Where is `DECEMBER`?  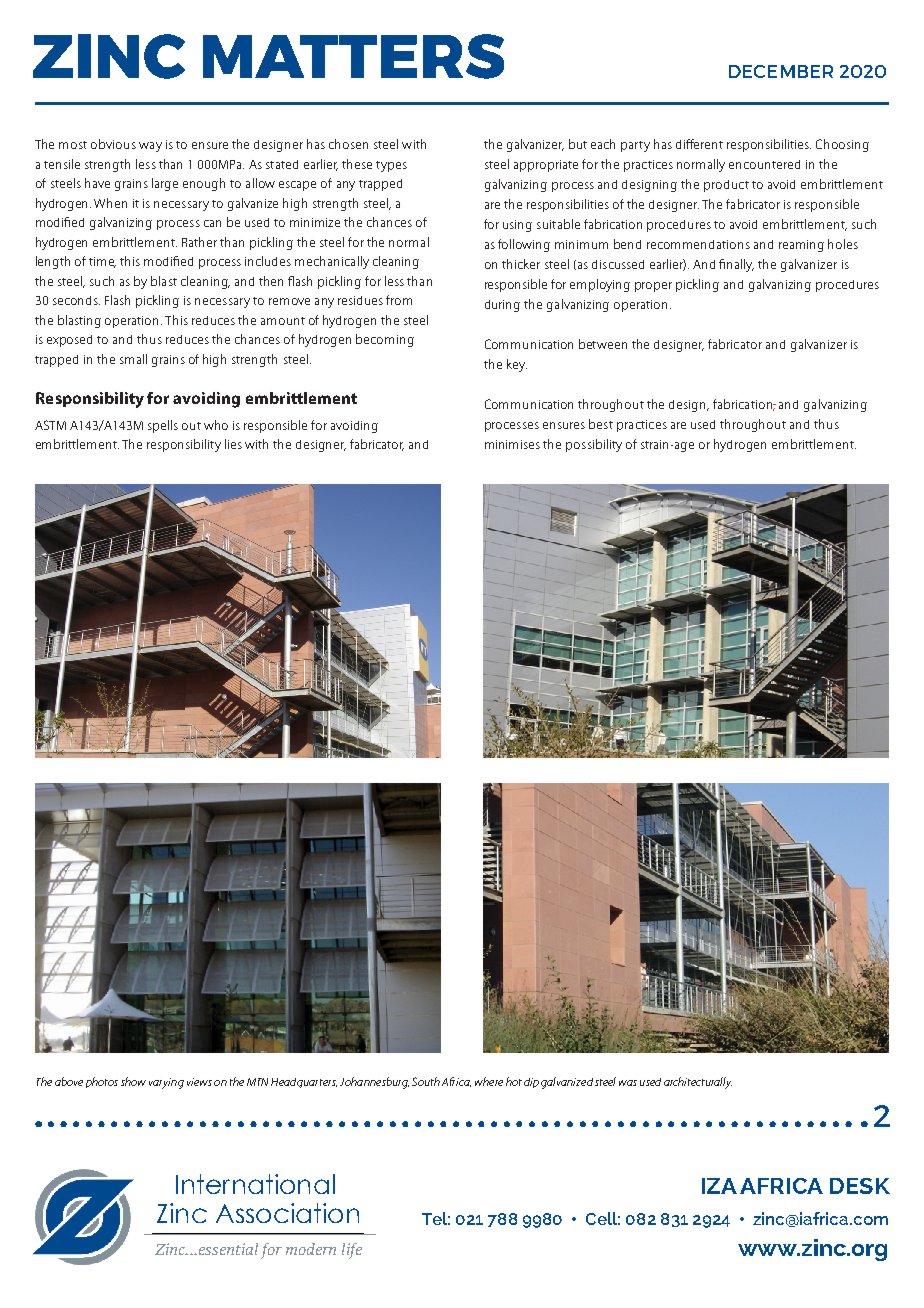 DECEMBER is located at coordinates (781, 71).
